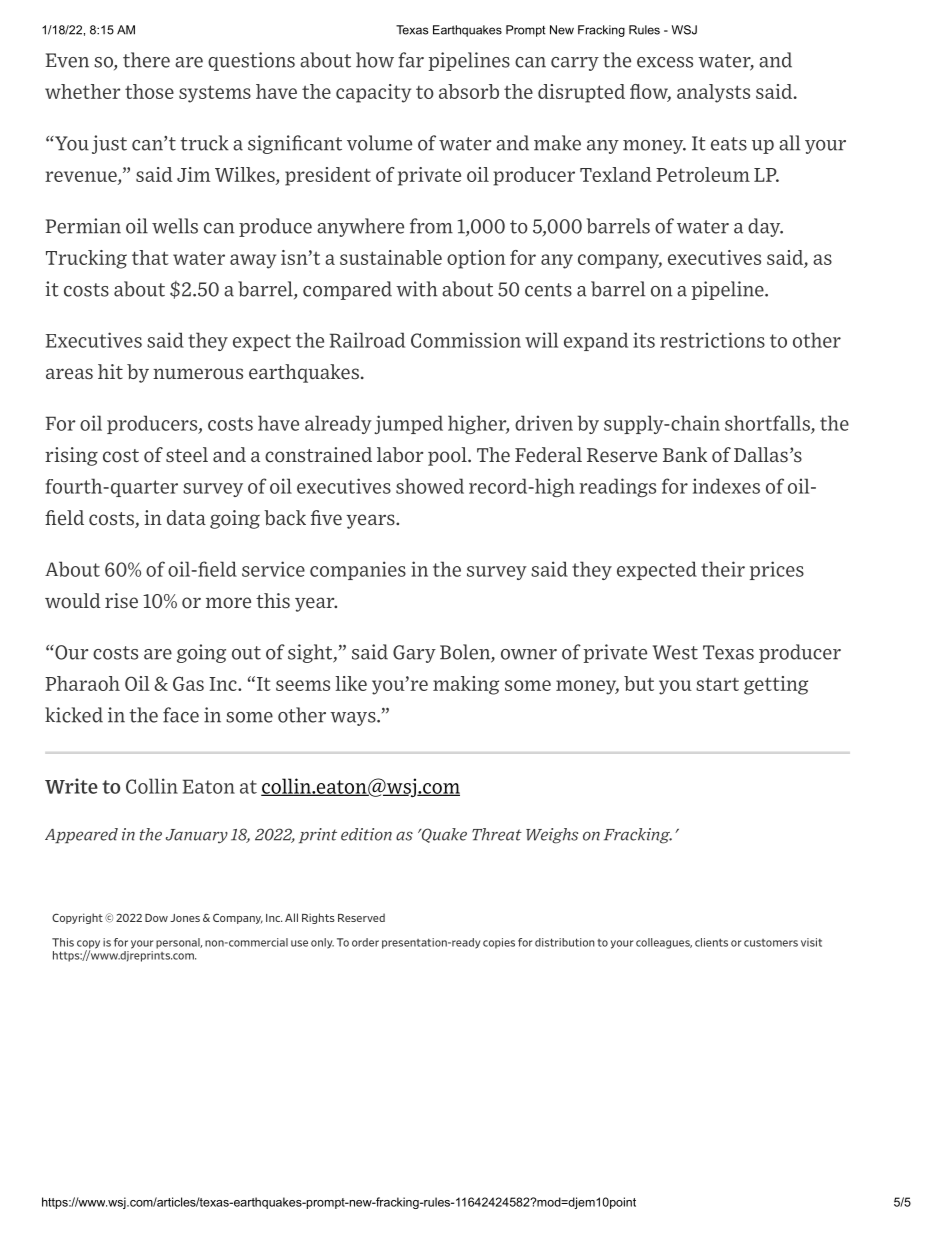 This page has width=952, height=1233. Describe the element at coordinates (149, 91) in the page. I see `those` at that location.
